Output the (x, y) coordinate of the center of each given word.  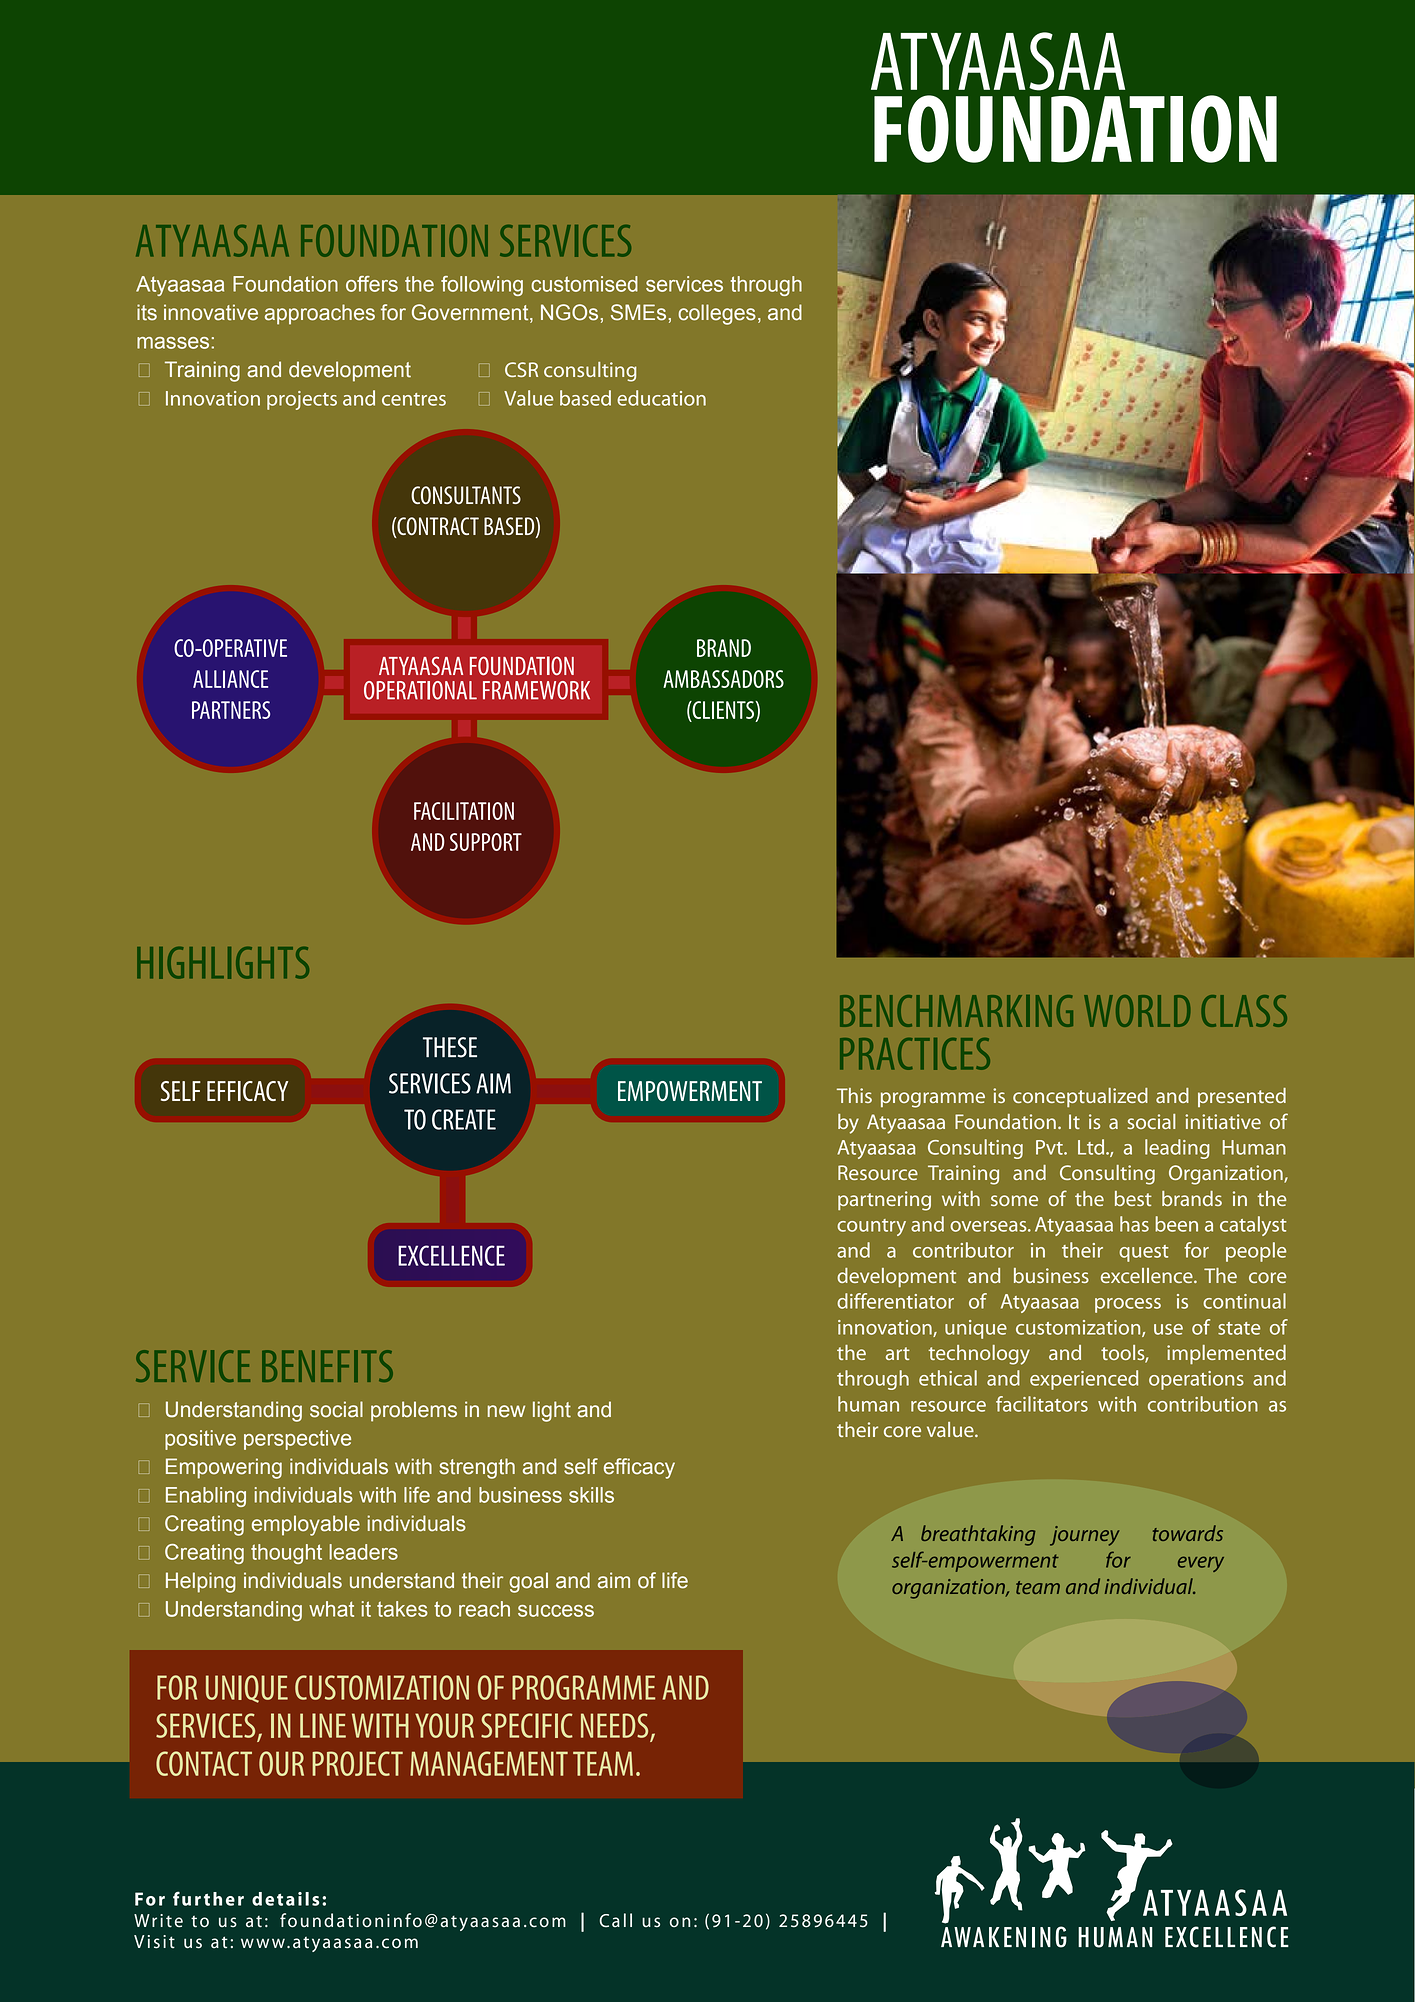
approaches (320, 314)
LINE (323, 1725)
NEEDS (614, 1725)
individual (1150, 1586)
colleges (717, 314)
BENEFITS (327, 1366)
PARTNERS (231, 710)
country (871, 1227)
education (661, 398)
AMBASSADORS (723, 679)
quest (1144, 1253)
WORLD (1137, 1011)
